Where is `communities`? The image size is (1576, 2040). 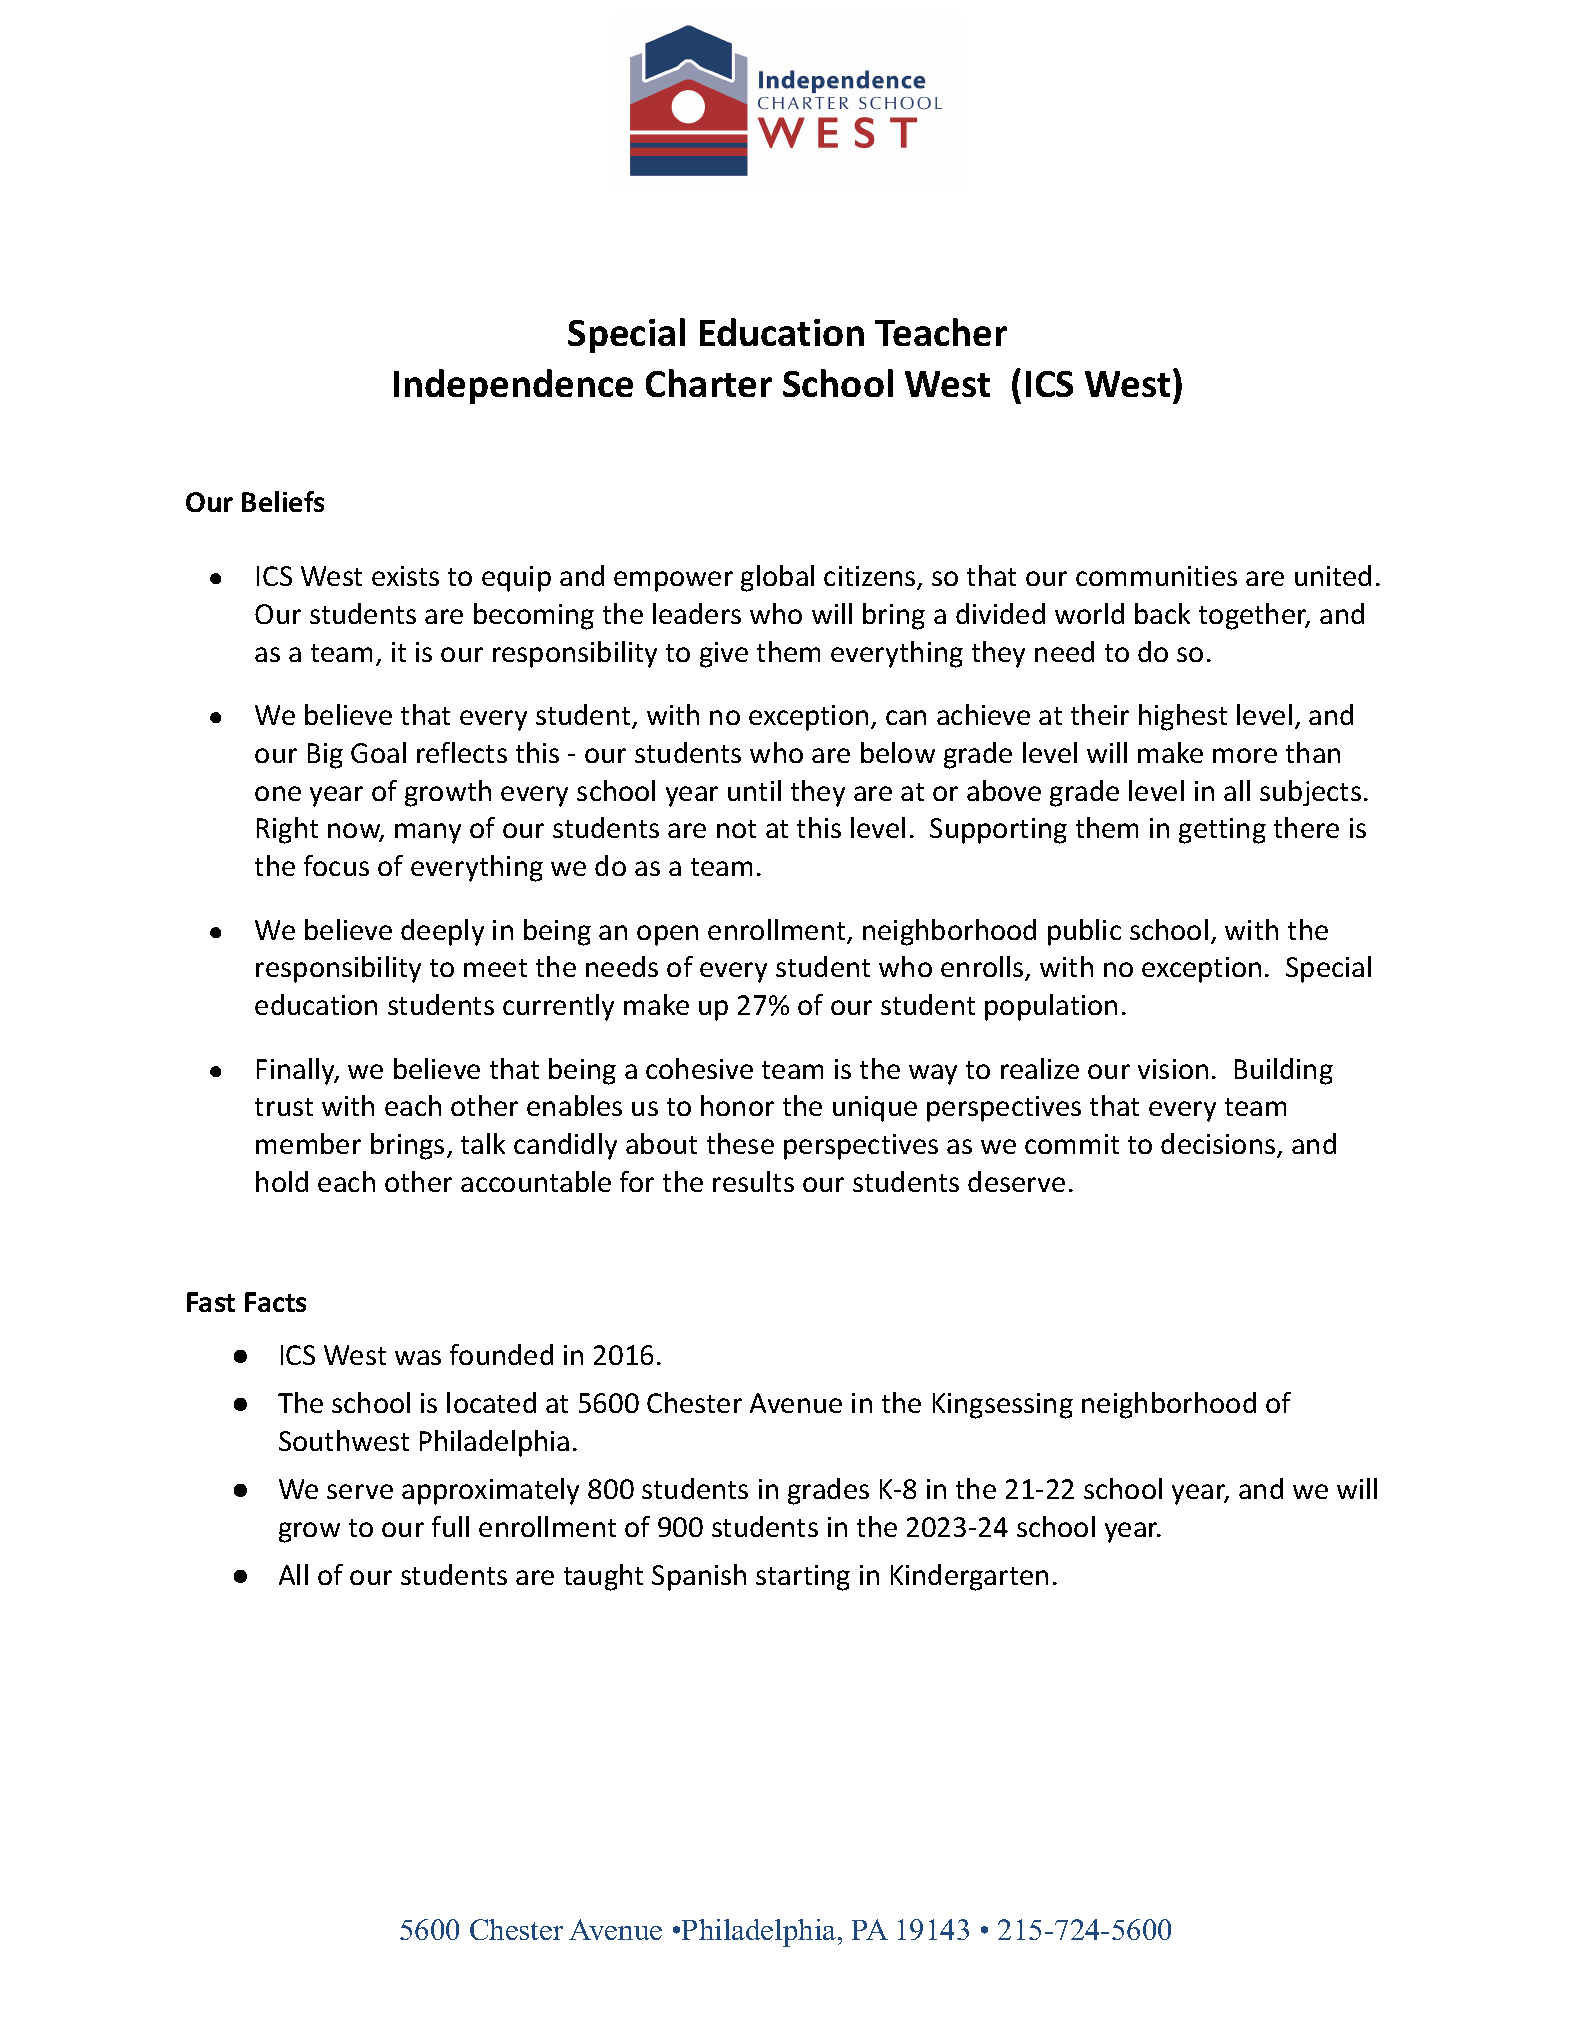
communities is located at coordinates (1156, 576).
